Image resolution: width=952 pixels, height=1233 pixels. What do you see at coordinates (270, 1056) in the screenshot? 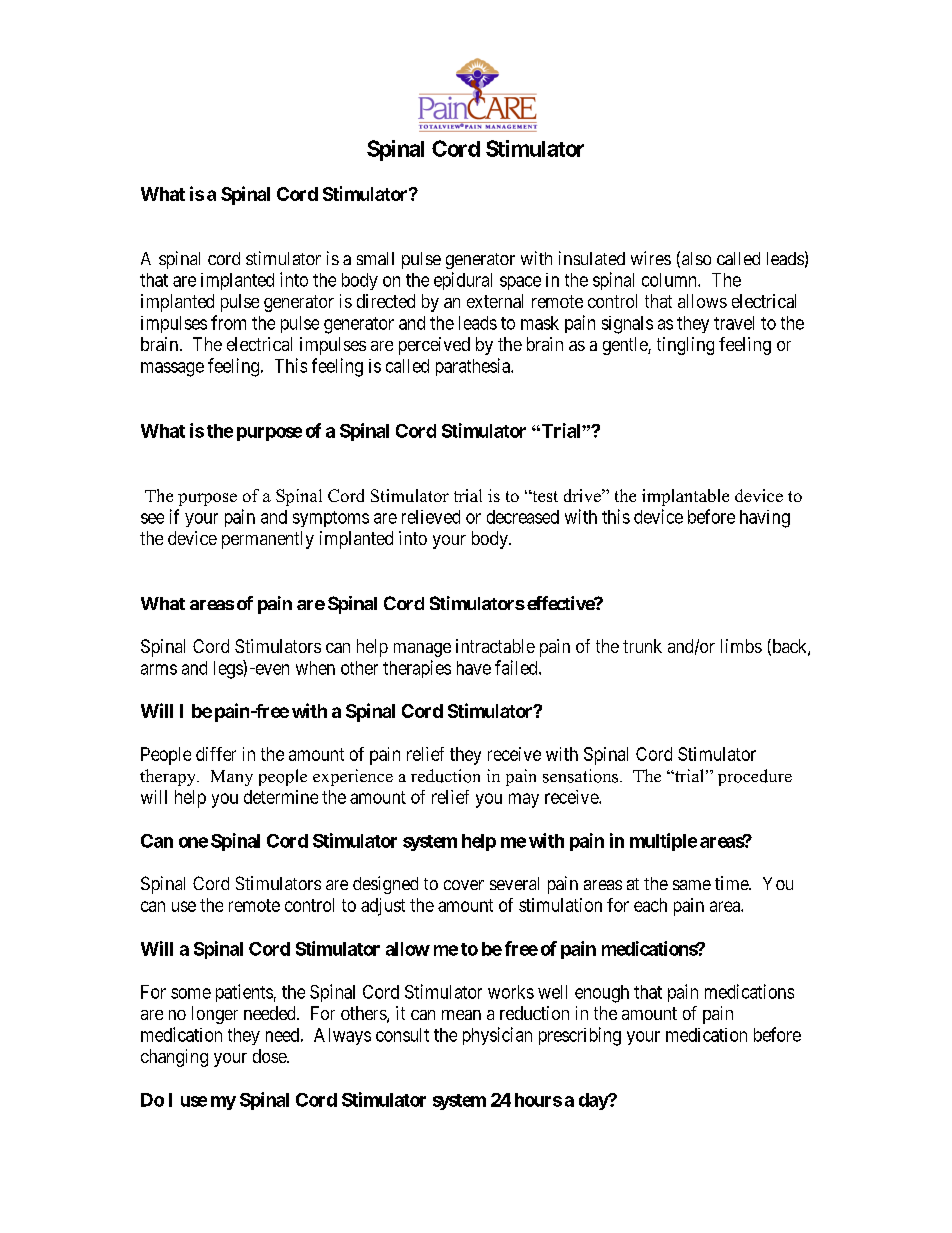
I see `dose` at bounding box center [270, 1056].
